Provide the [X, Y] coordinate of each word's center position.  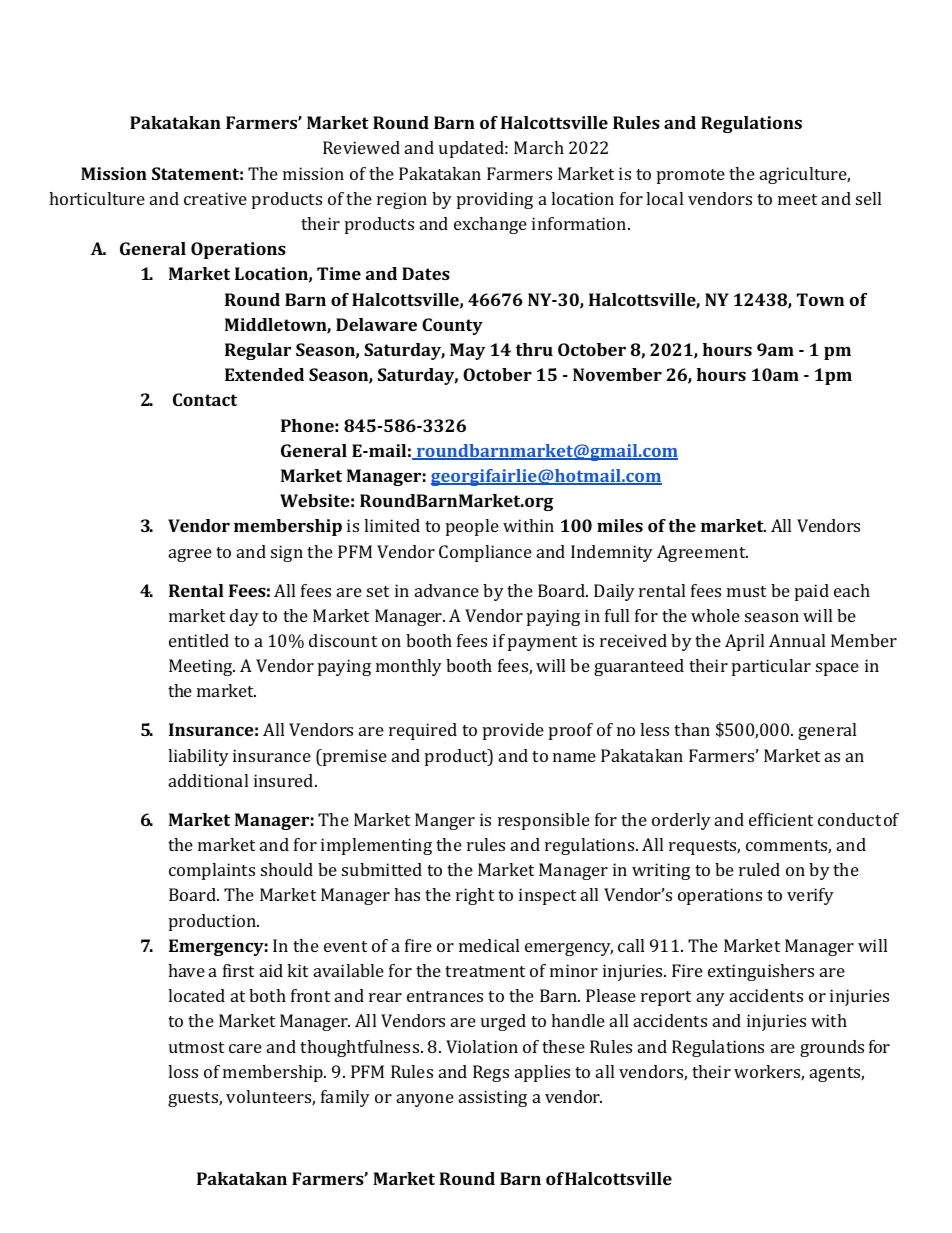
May [467, 351]
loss [183, 1071]
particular [771, 667]
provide [513, 731]
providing [495, 200]
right [475, 896]
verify [810, 896]
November [617, 374]
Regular [258, 351]
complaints [212, 871]
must [746, 591]
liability [198, 757]
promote [691, 176]
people [472, 527]
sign [287, 553]
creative [215, 198]
